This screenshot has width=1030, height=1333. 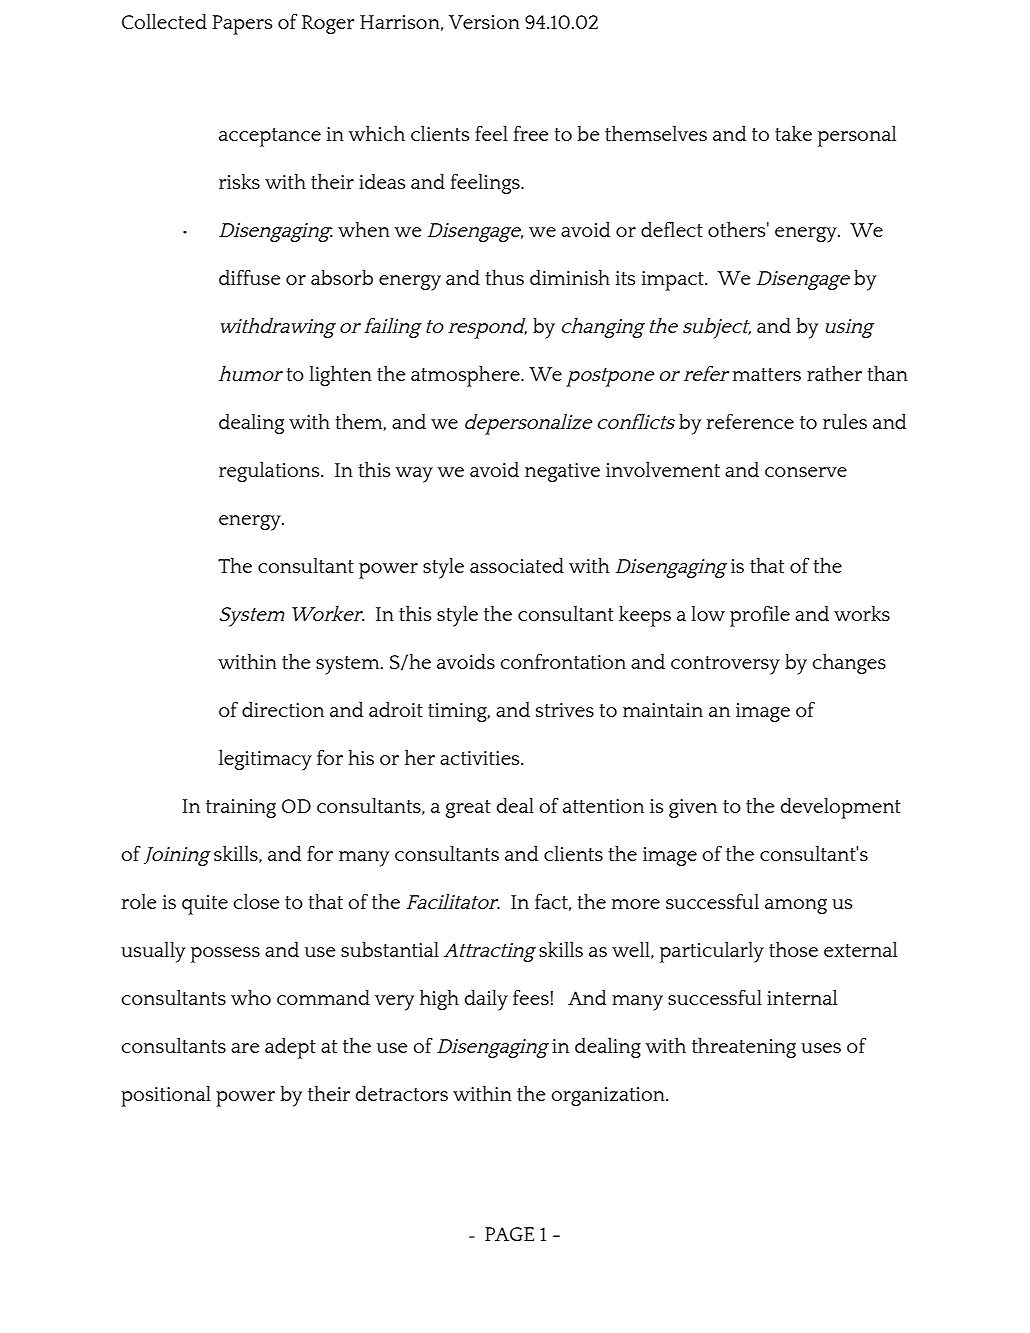 What do you see at coordinates (166, 1096) in the screenshot?
I see `positional` at bounding box center [166, 1096].
